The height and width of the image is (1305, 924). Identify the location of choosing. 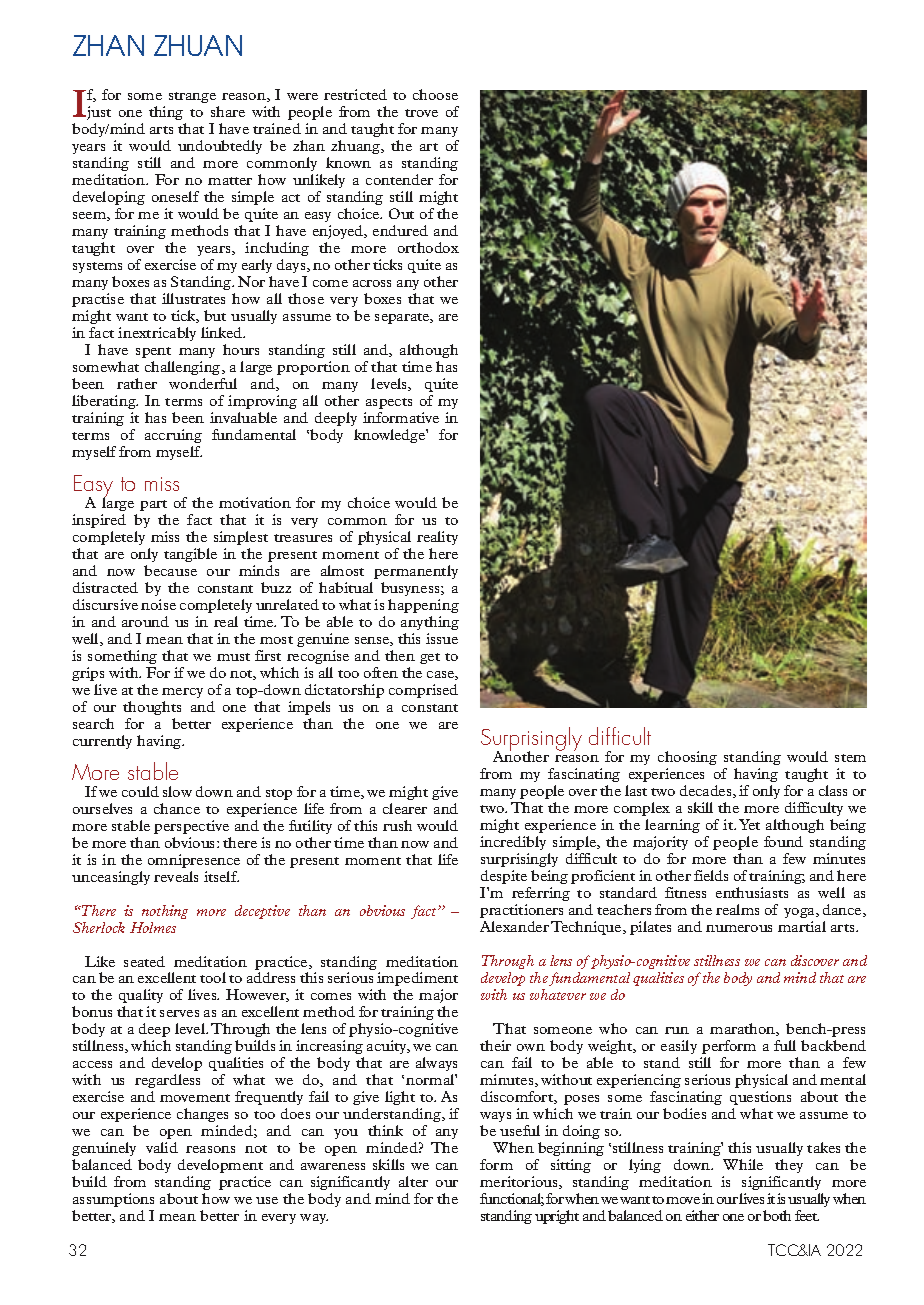
(687, 758).
